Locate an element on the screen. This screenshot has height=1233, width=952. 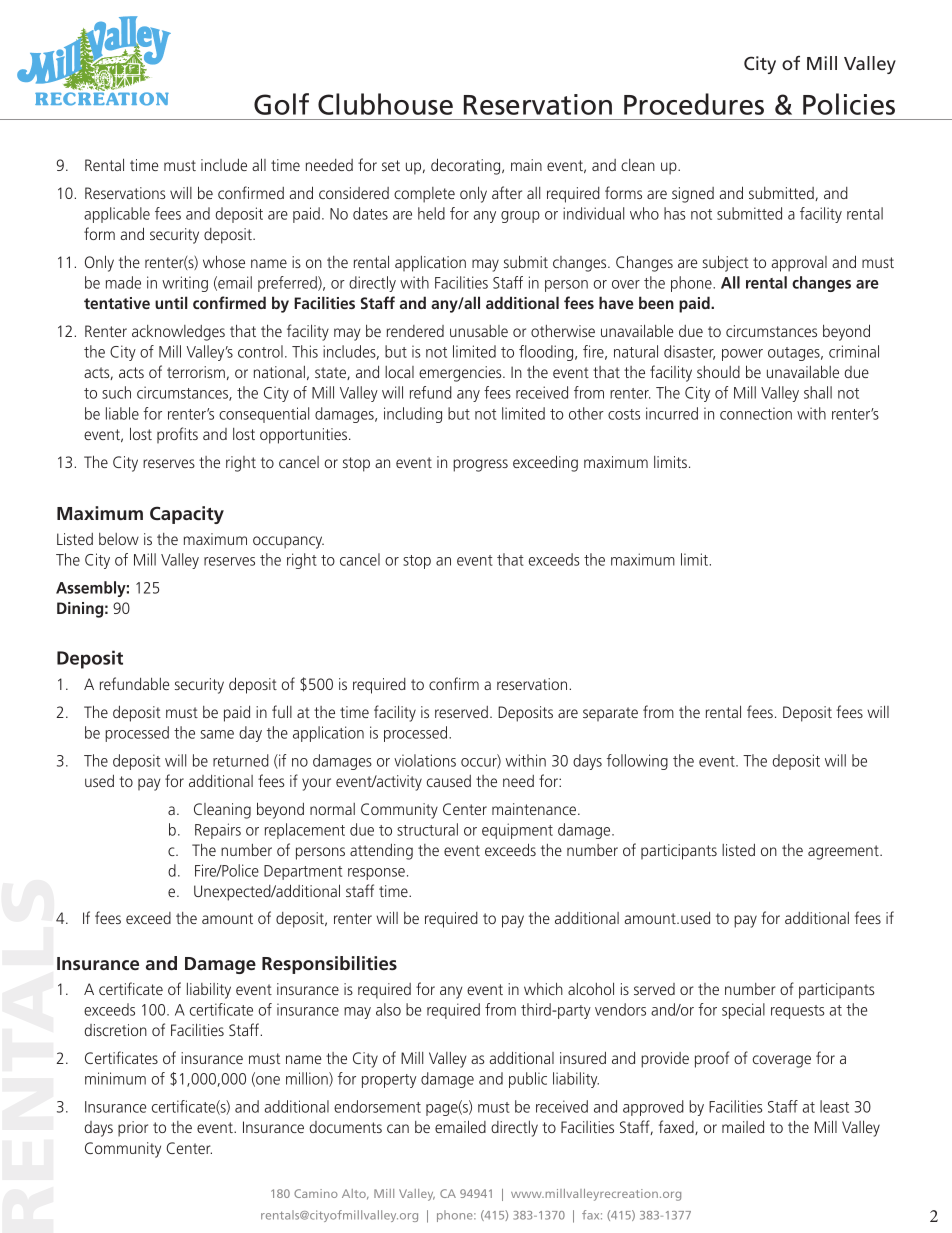
Golf is located at coordinates (281, 104).
